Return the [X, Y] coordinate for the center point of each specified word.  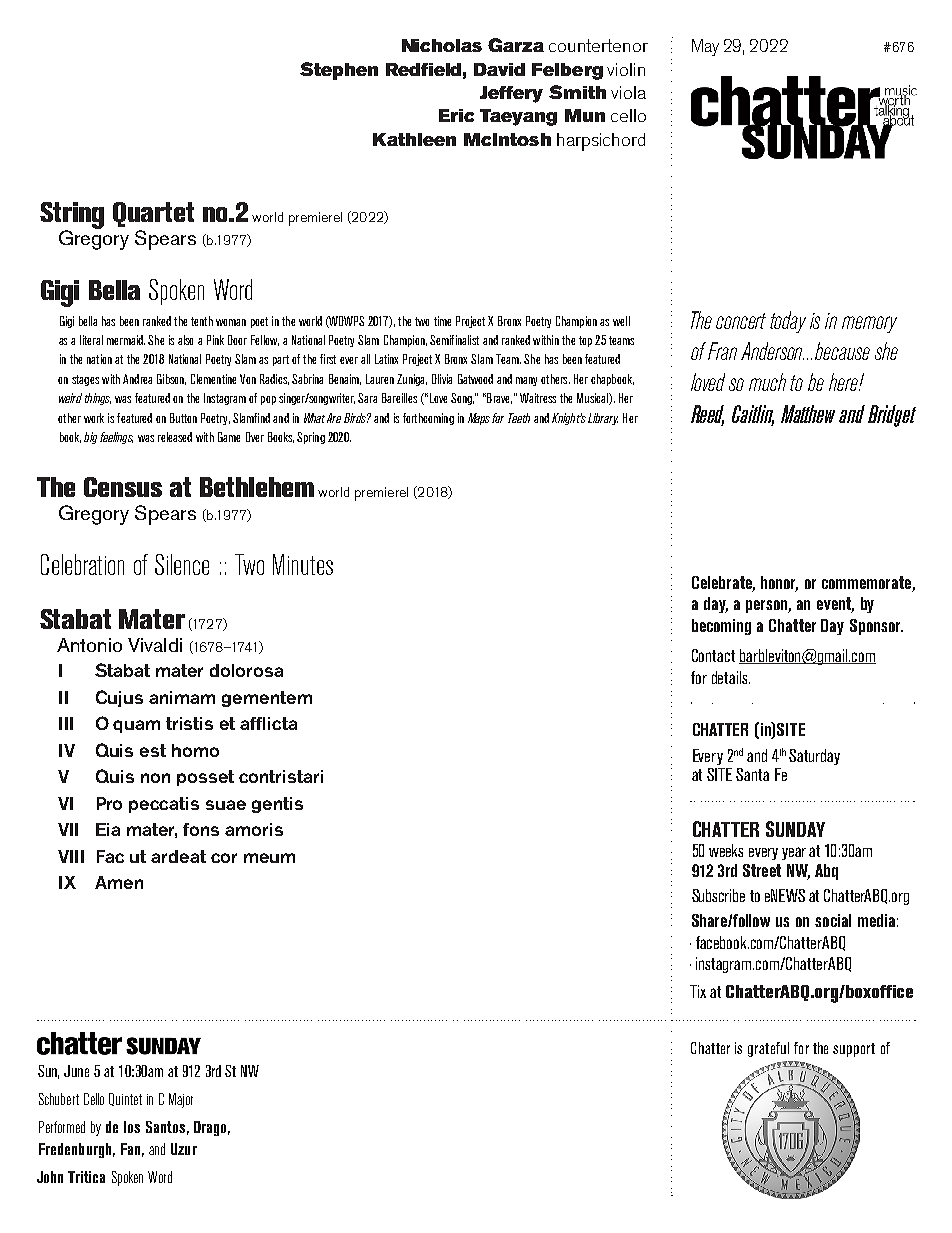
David [499, 69]
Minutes [303, 564]
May [705, 47]
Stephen [339, 71]
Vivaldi [155, 645]
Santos [165, 1127]
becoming [721, 627]
